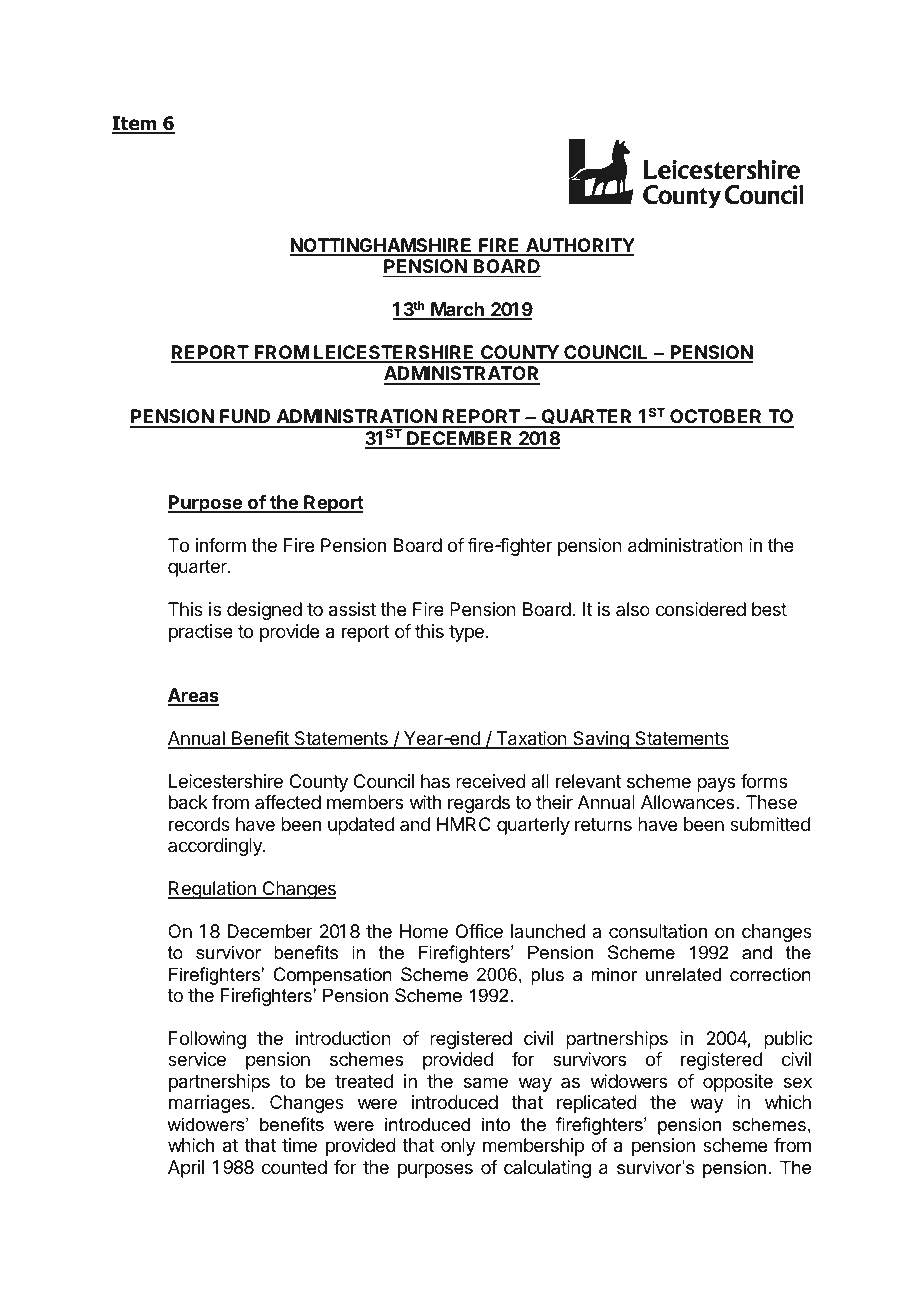 Image resolution: width=924 pixels, height=1308 pixels. I want to click on regards, so click(479, 804).
